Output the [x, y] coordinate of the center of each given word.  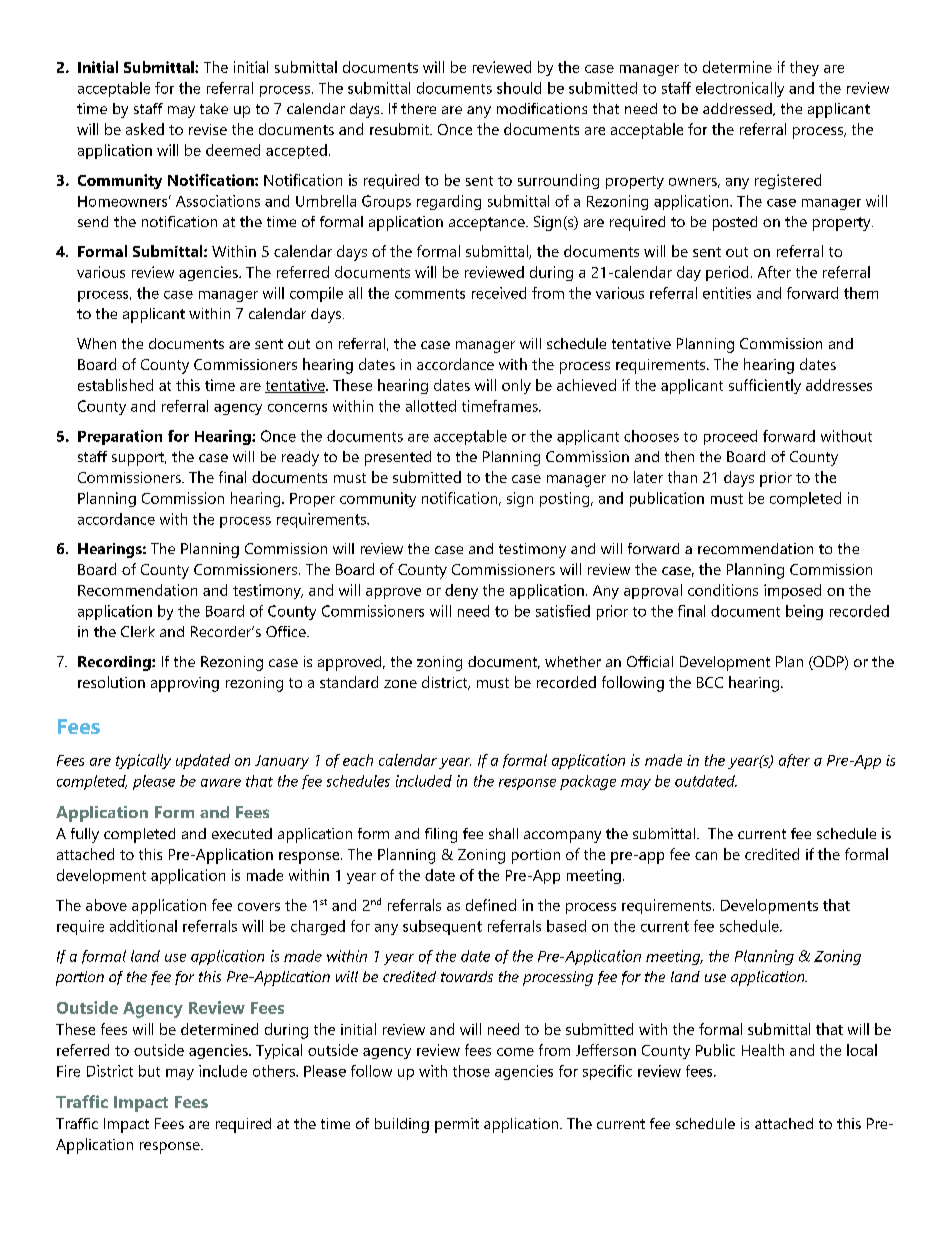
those [471, 1071]
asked [145, 129]
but [149, 1071]
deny [461, 591]
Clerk [138, 631]
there [418, 108]
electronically [740, 89]
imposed [792, 591]
